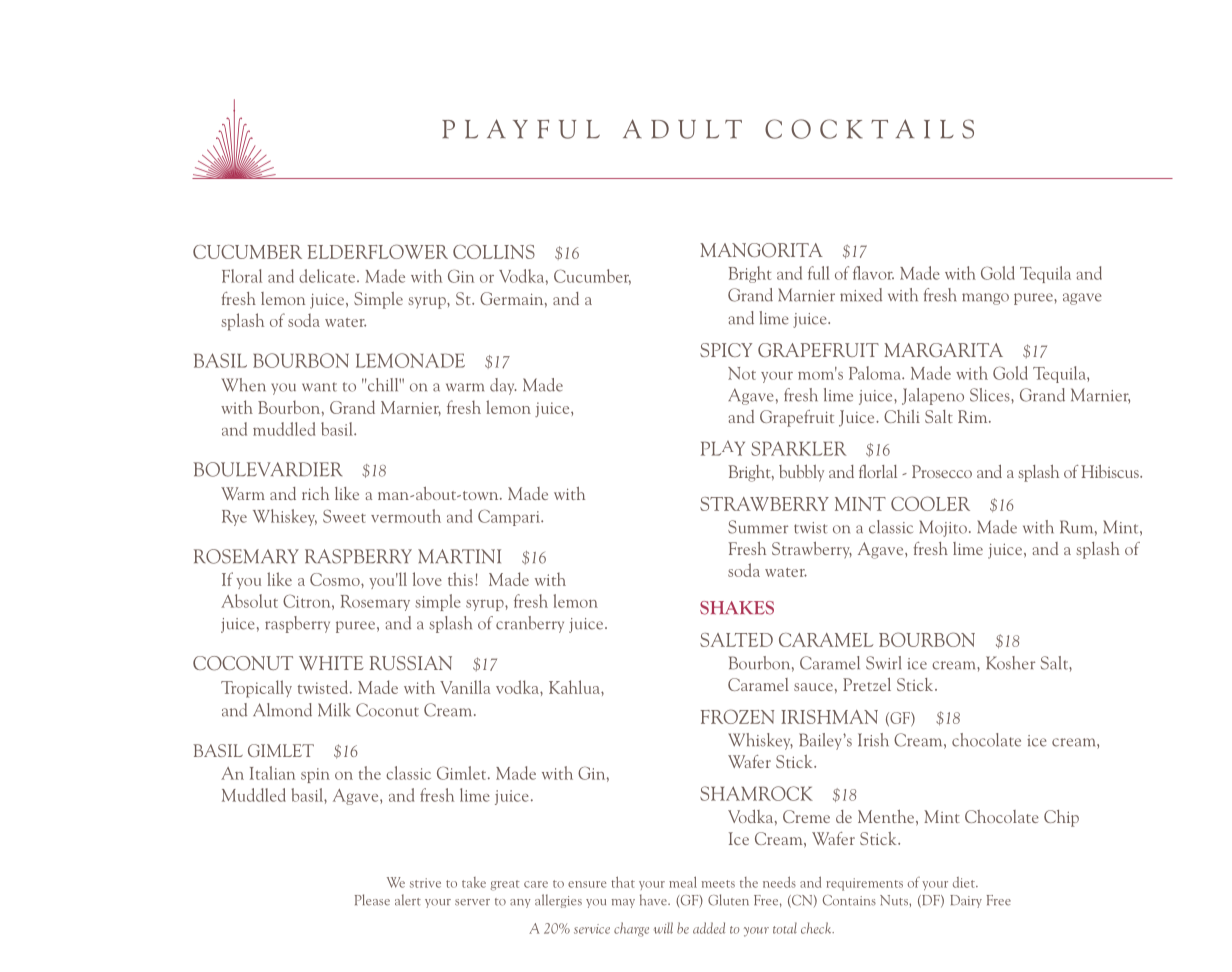 This page has width=1232, height=972. Describe the element at coordinates (966, 901) in the page. I see `Dairy` at that location.
